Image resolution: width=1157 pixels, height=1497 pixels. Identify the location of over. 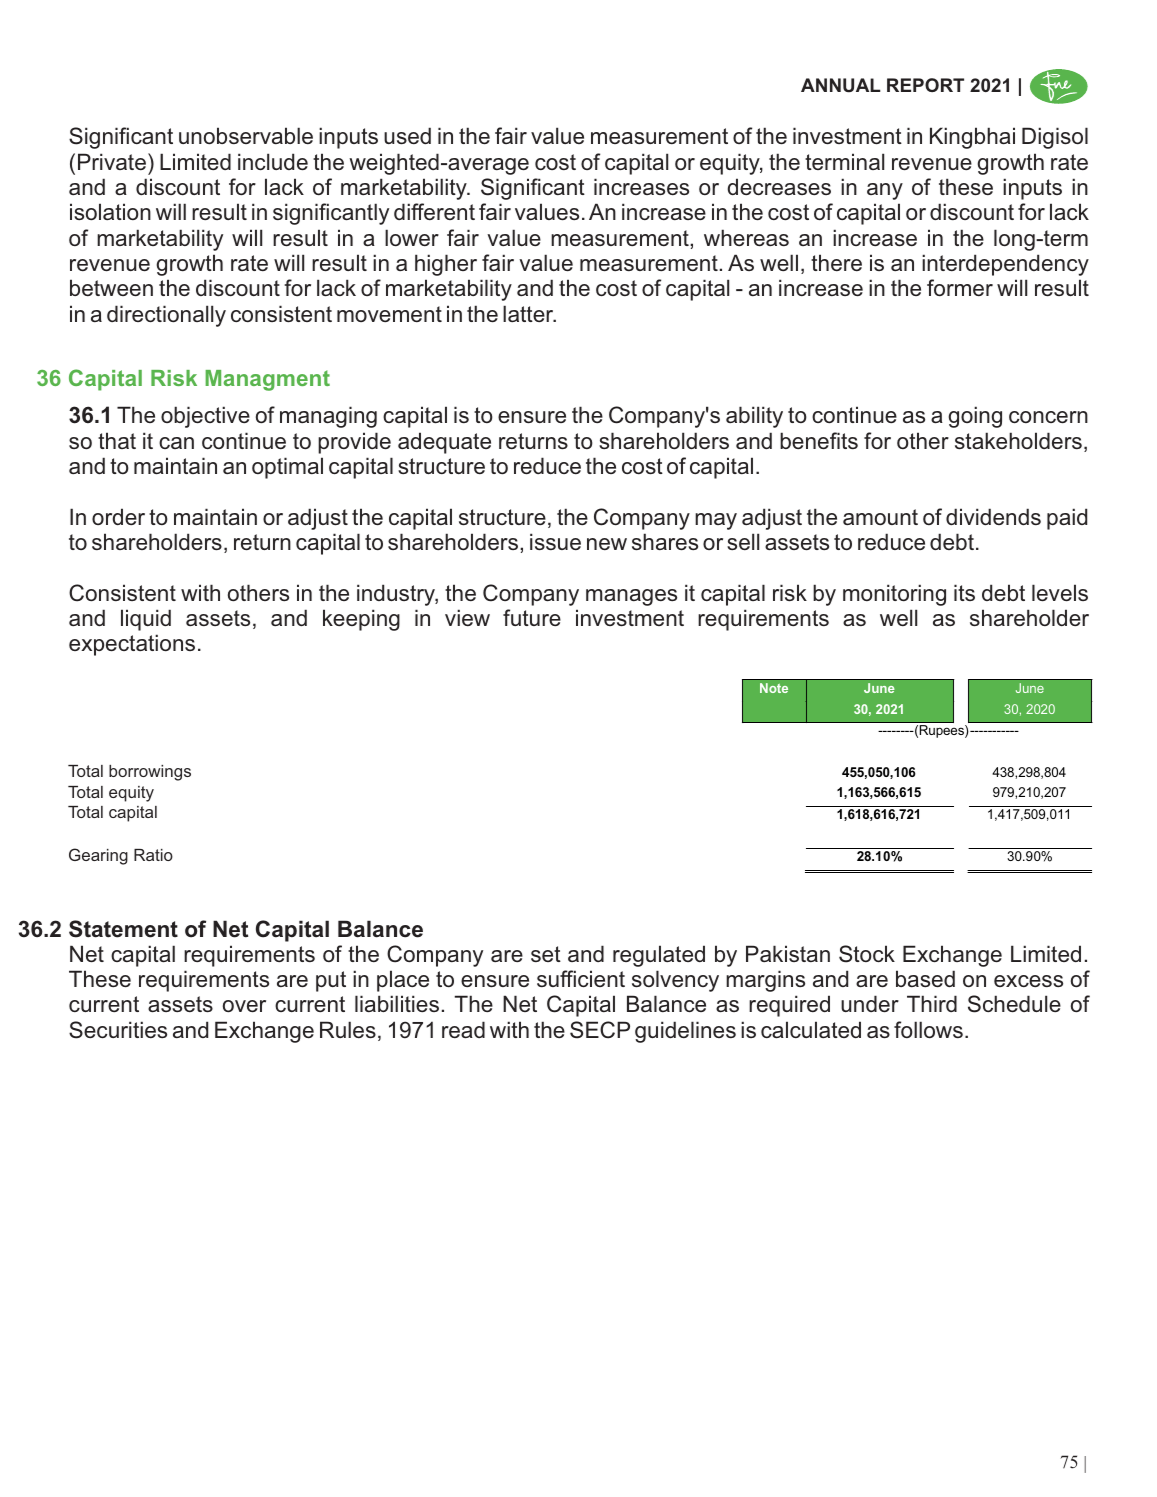
(244, 1006).
